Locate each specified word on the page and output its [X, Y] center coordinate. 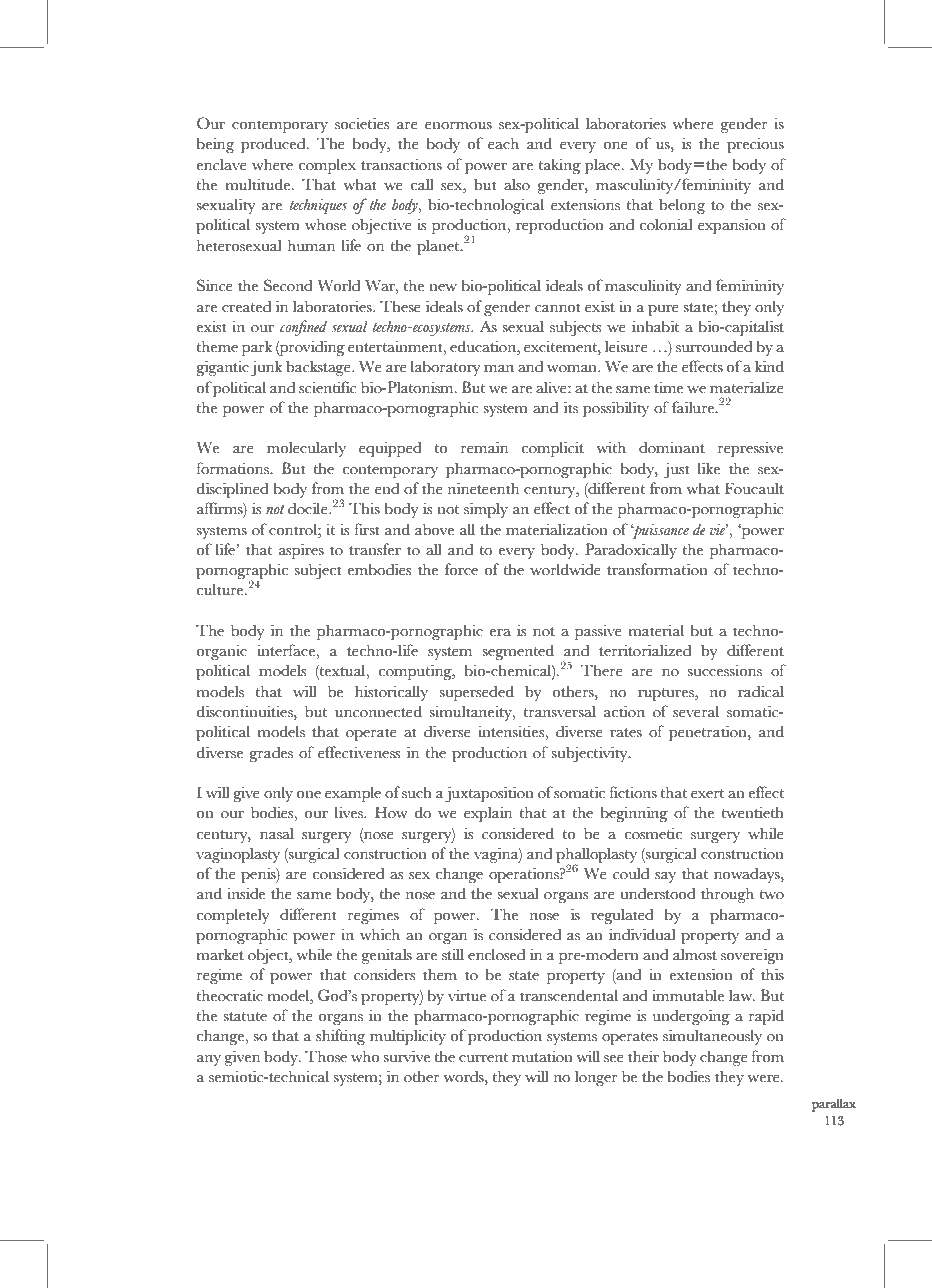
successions [725, 671]
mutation [542, 1056]
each [503, 143]
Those [326, 1056]
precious [755, 145]
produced [274, 145]
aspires [301, 551]
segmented [518, 652]
